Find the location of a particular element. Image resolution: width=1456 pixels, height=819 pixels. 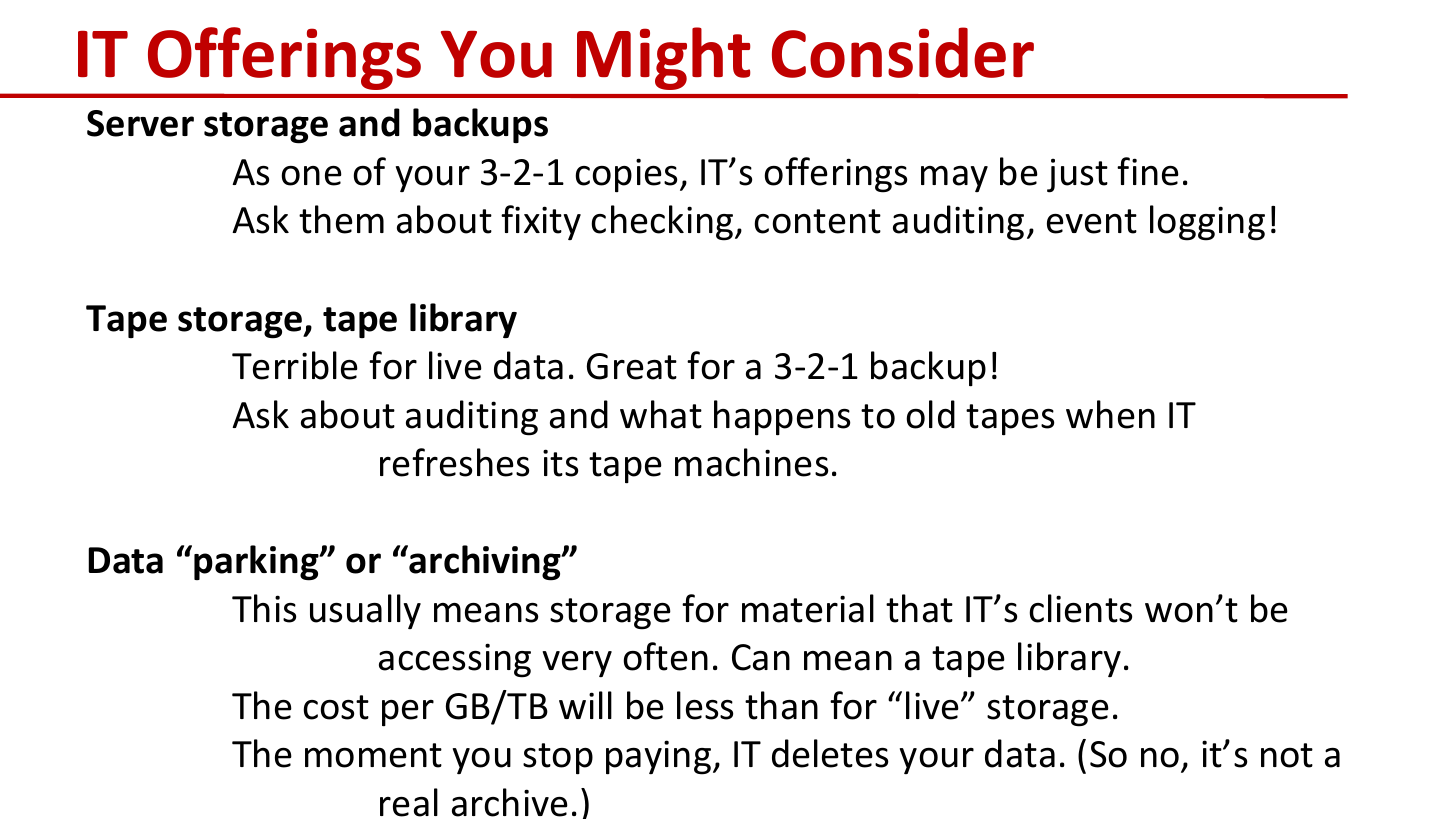

Might is located at coordinates (664, 58).
